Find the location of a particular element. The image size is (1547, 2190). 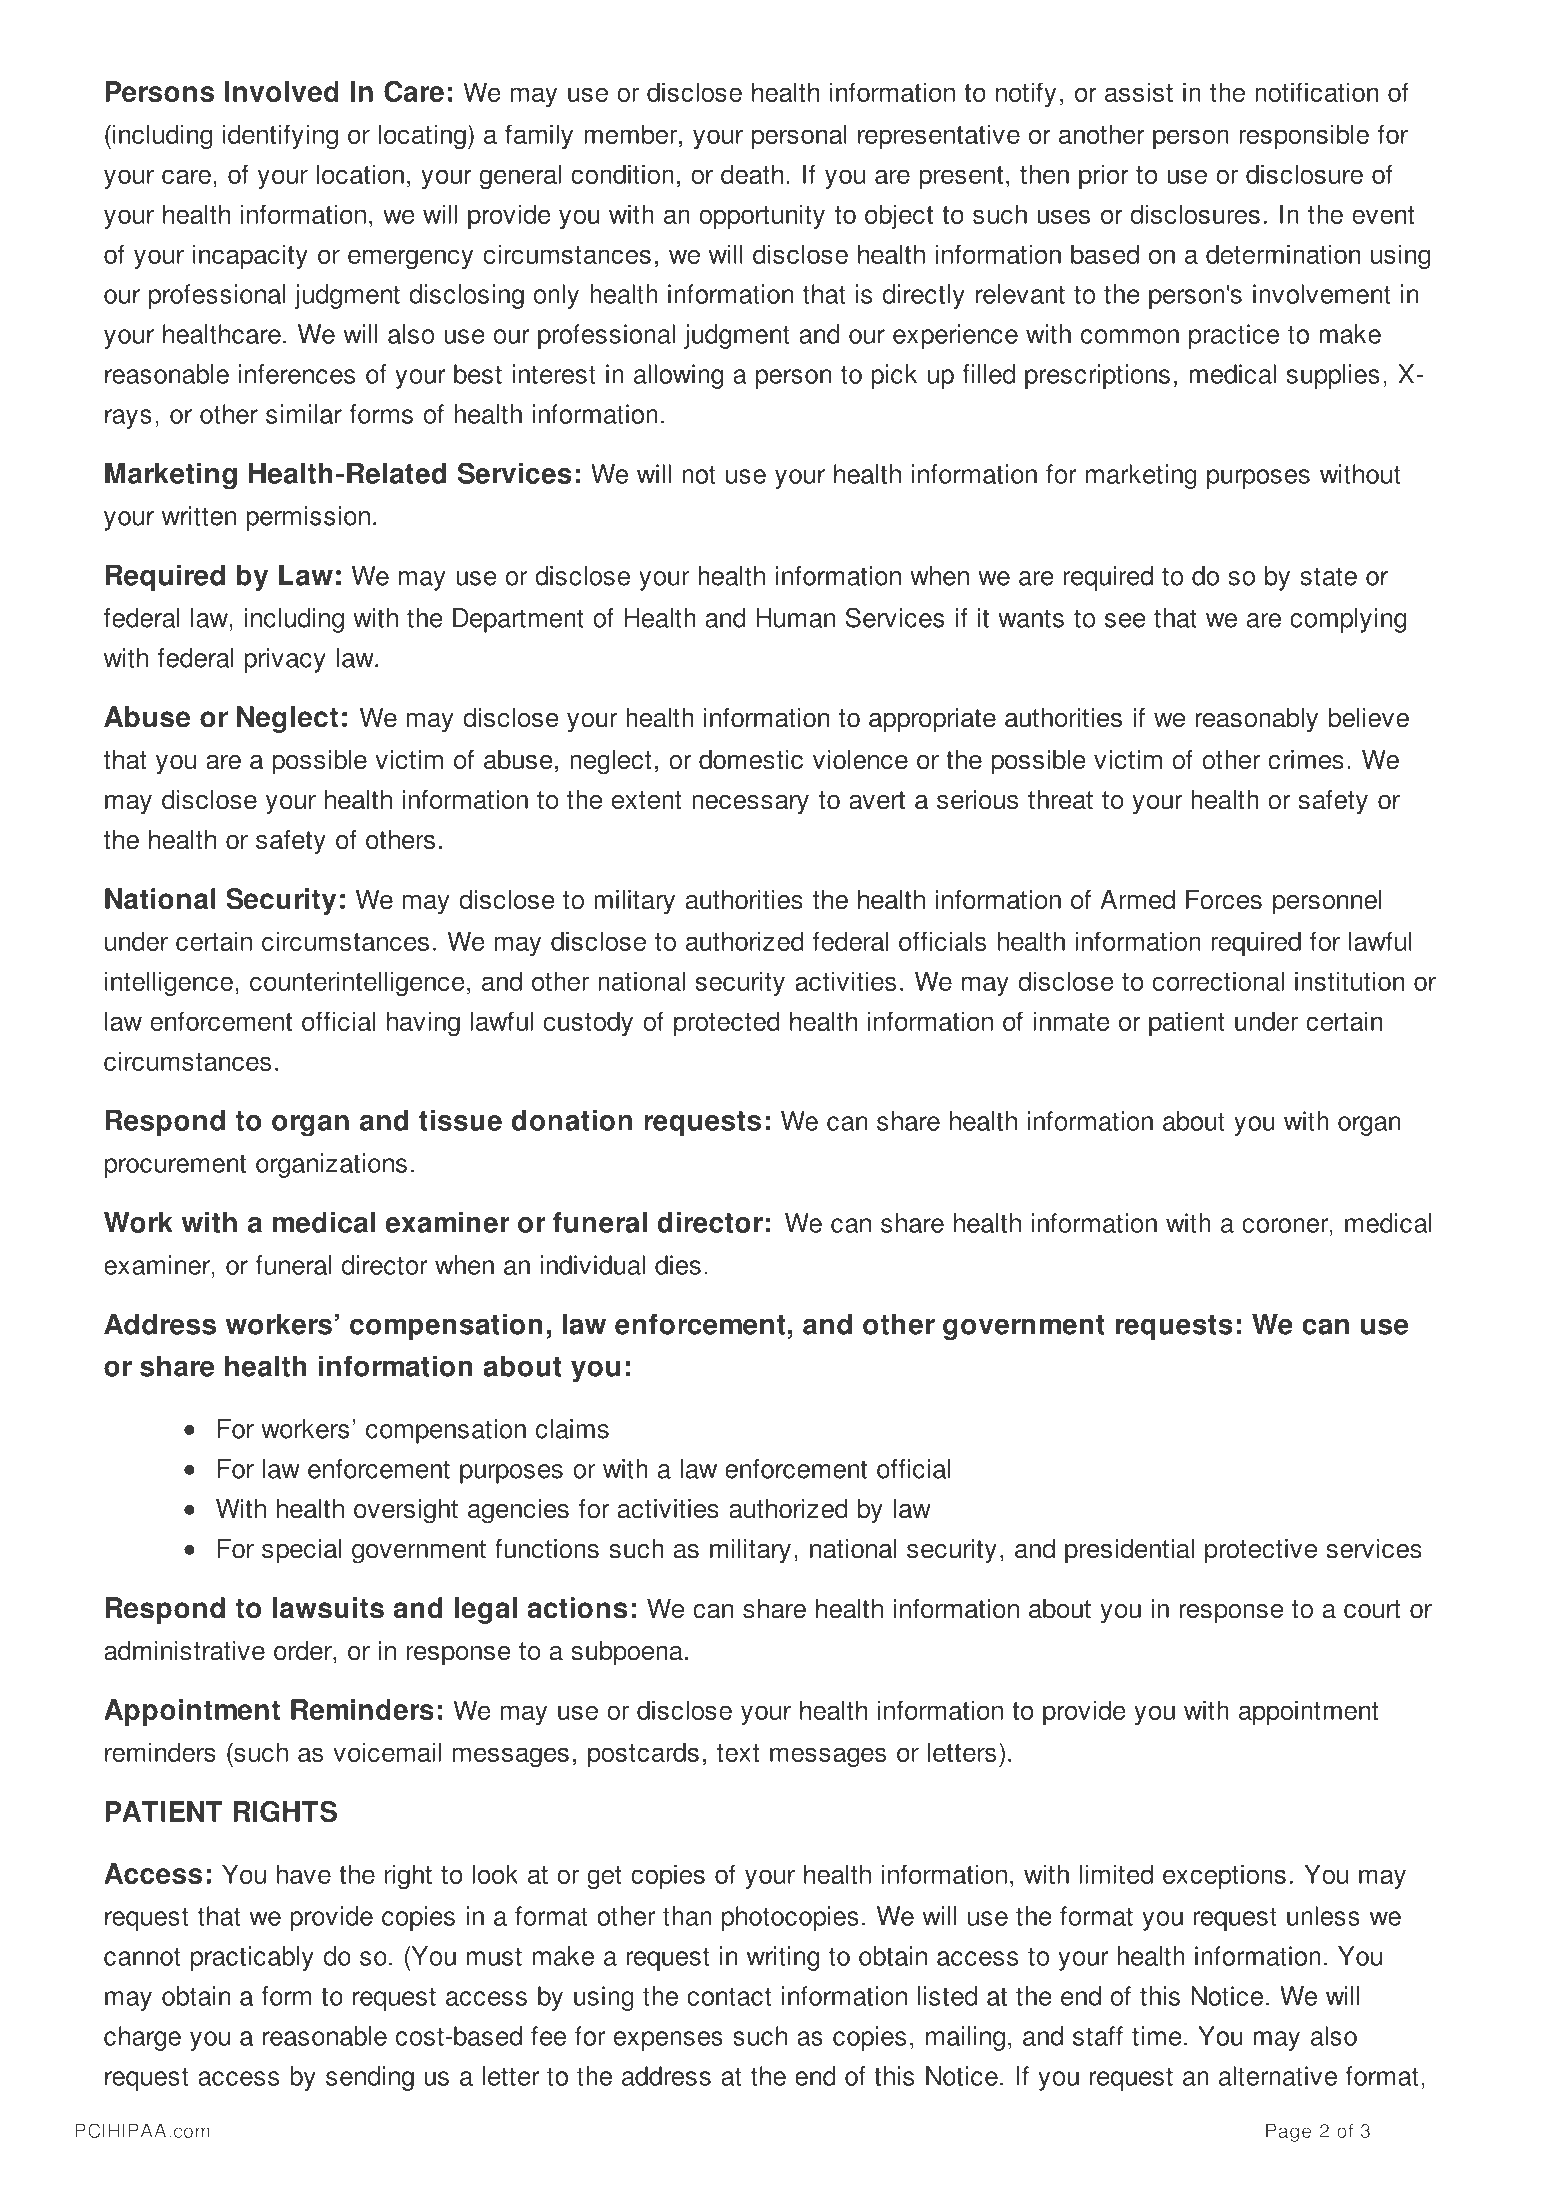

dies is located at coordinates (678, 1265).
